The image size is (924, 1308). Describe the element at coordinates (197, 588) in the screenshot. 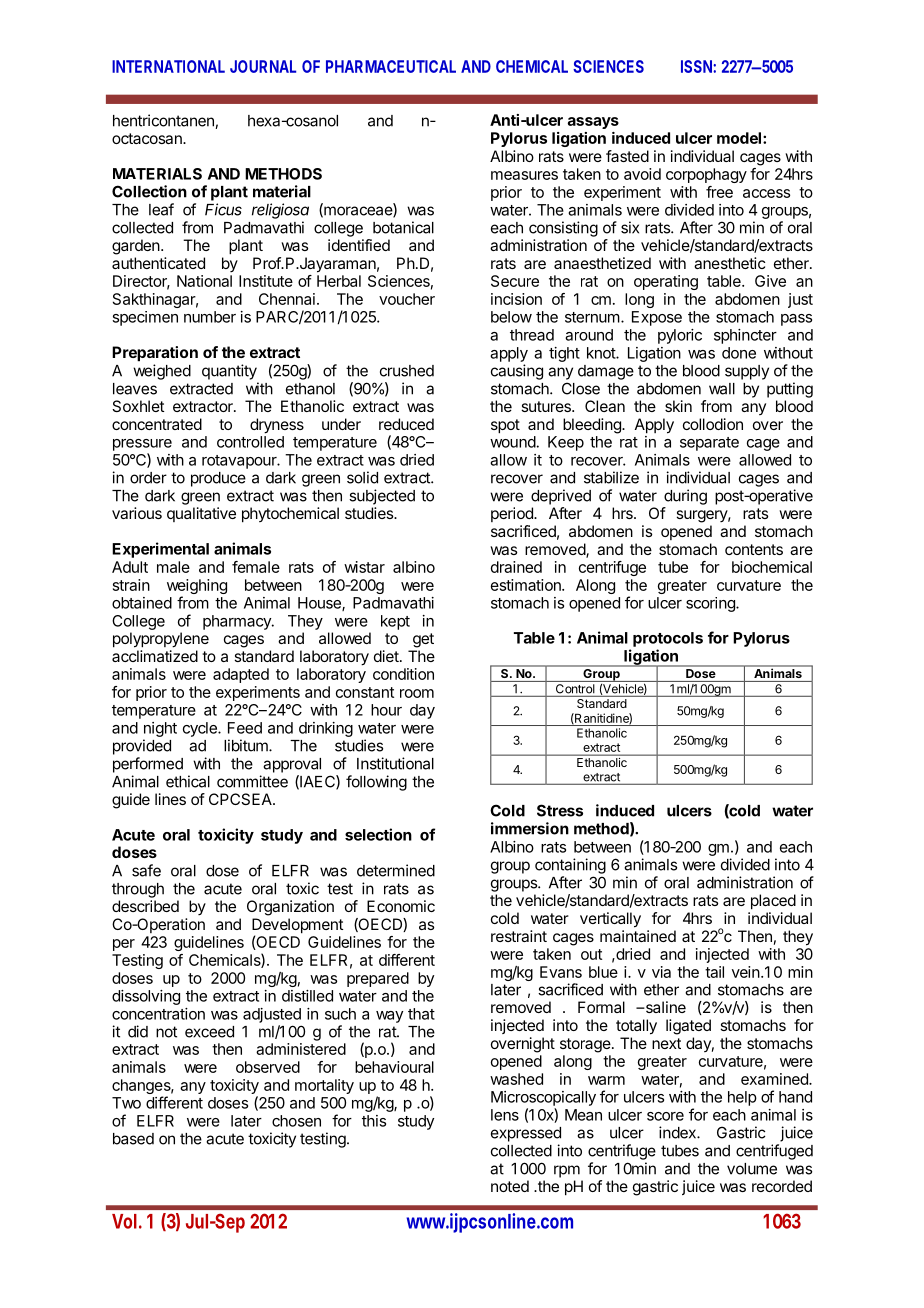

I see `weighing` at that location.
